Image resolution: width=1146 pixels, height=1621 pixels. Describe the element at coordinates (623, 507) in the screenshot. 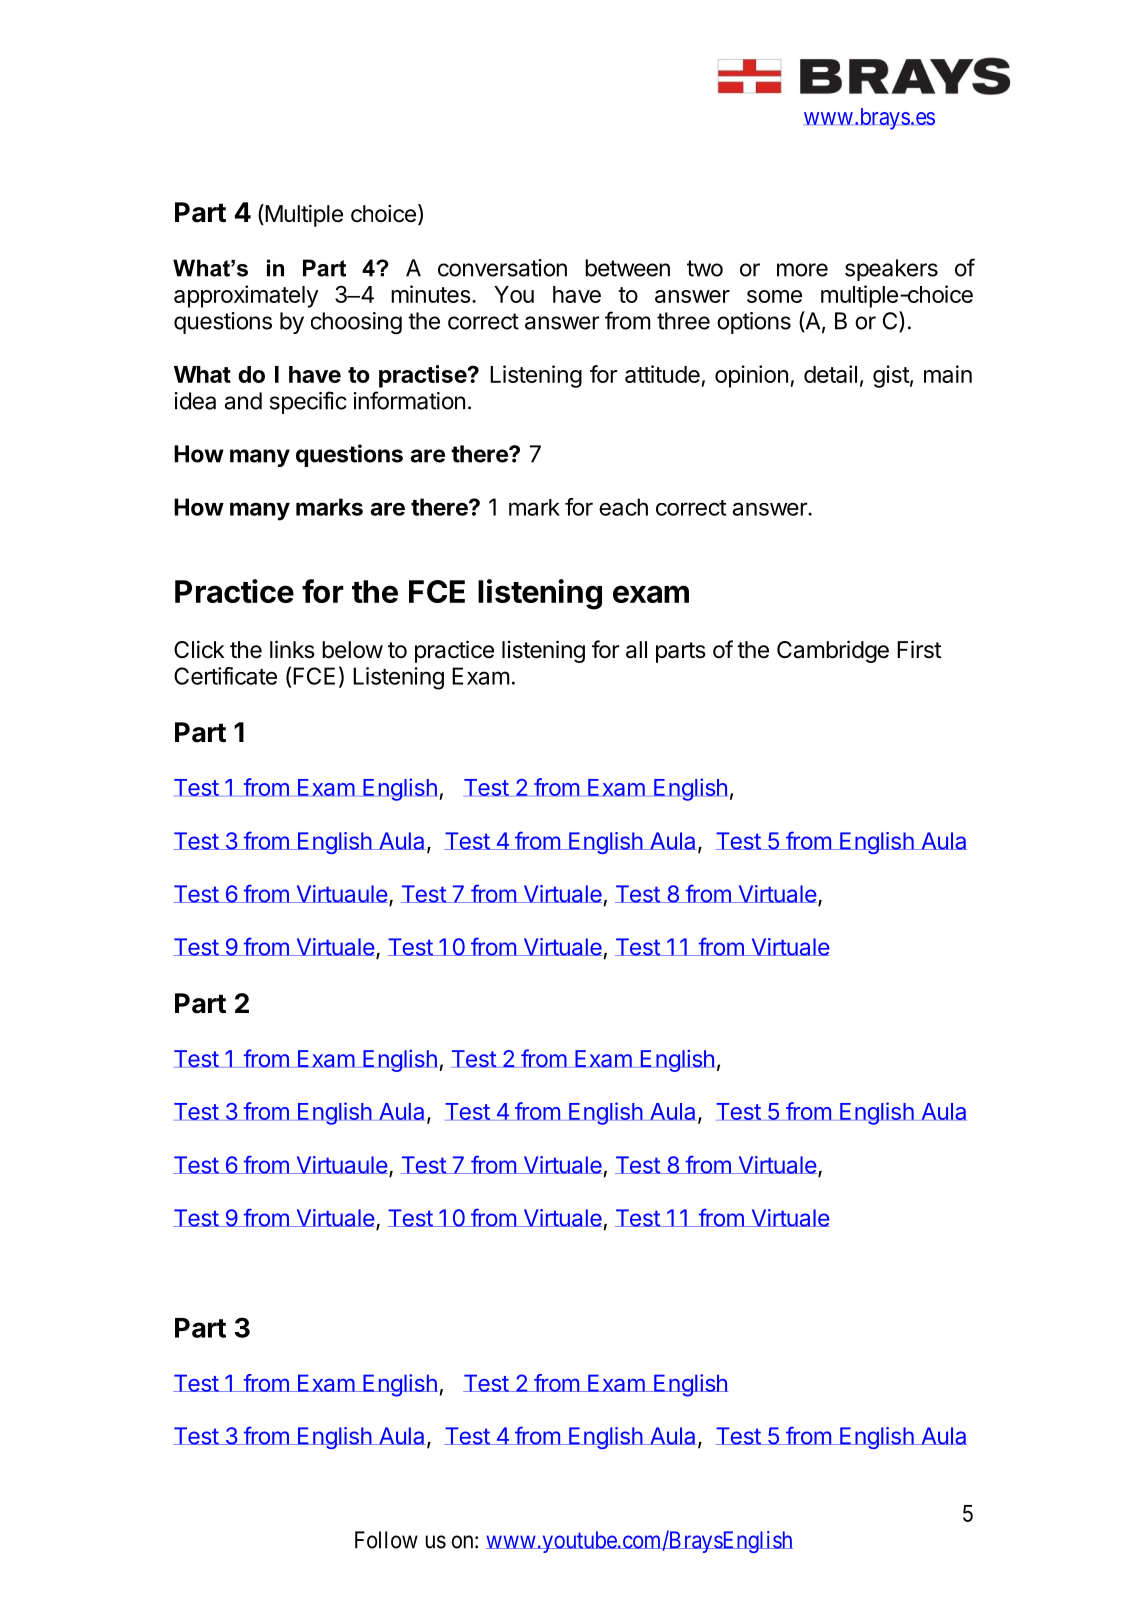

I see `each` at that location.
